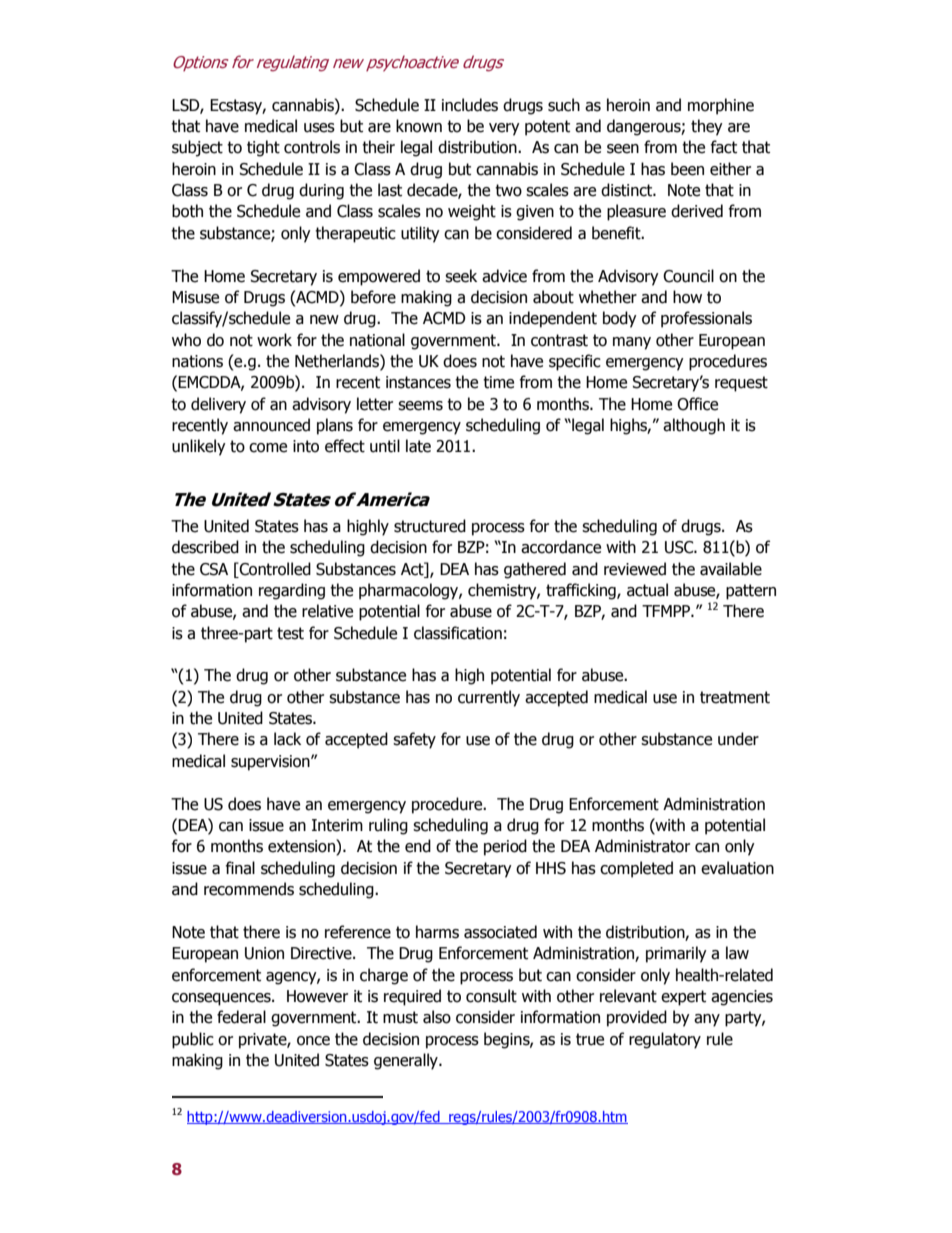 Image resolution: width=952 pixels, height=1233 pixels. I want to click on also, so click(437, 1017).
